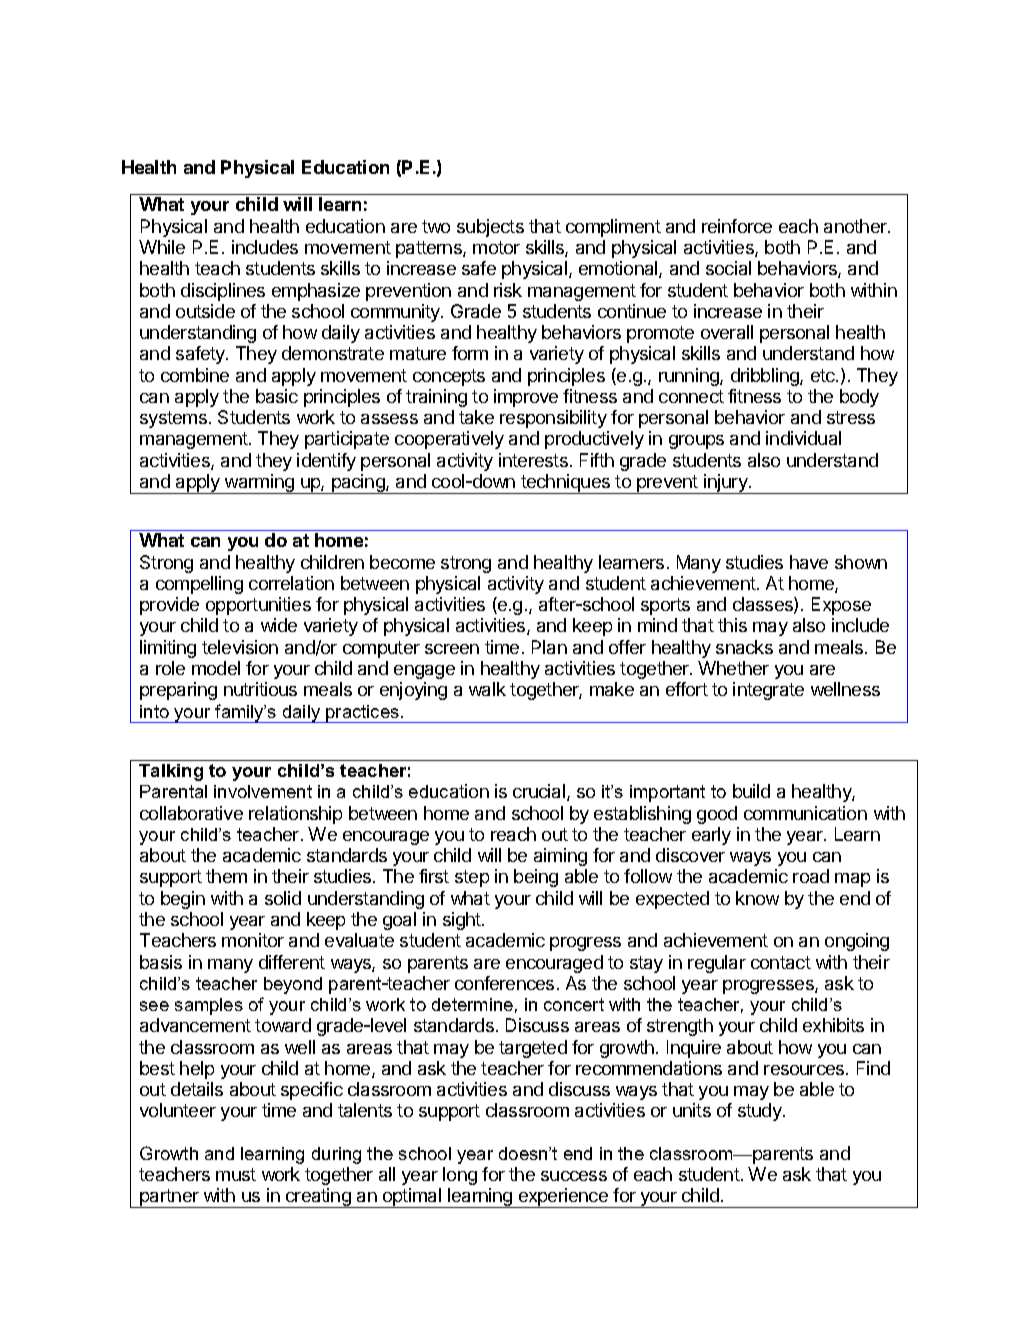  I want to click on must, so click(236, 1174).
